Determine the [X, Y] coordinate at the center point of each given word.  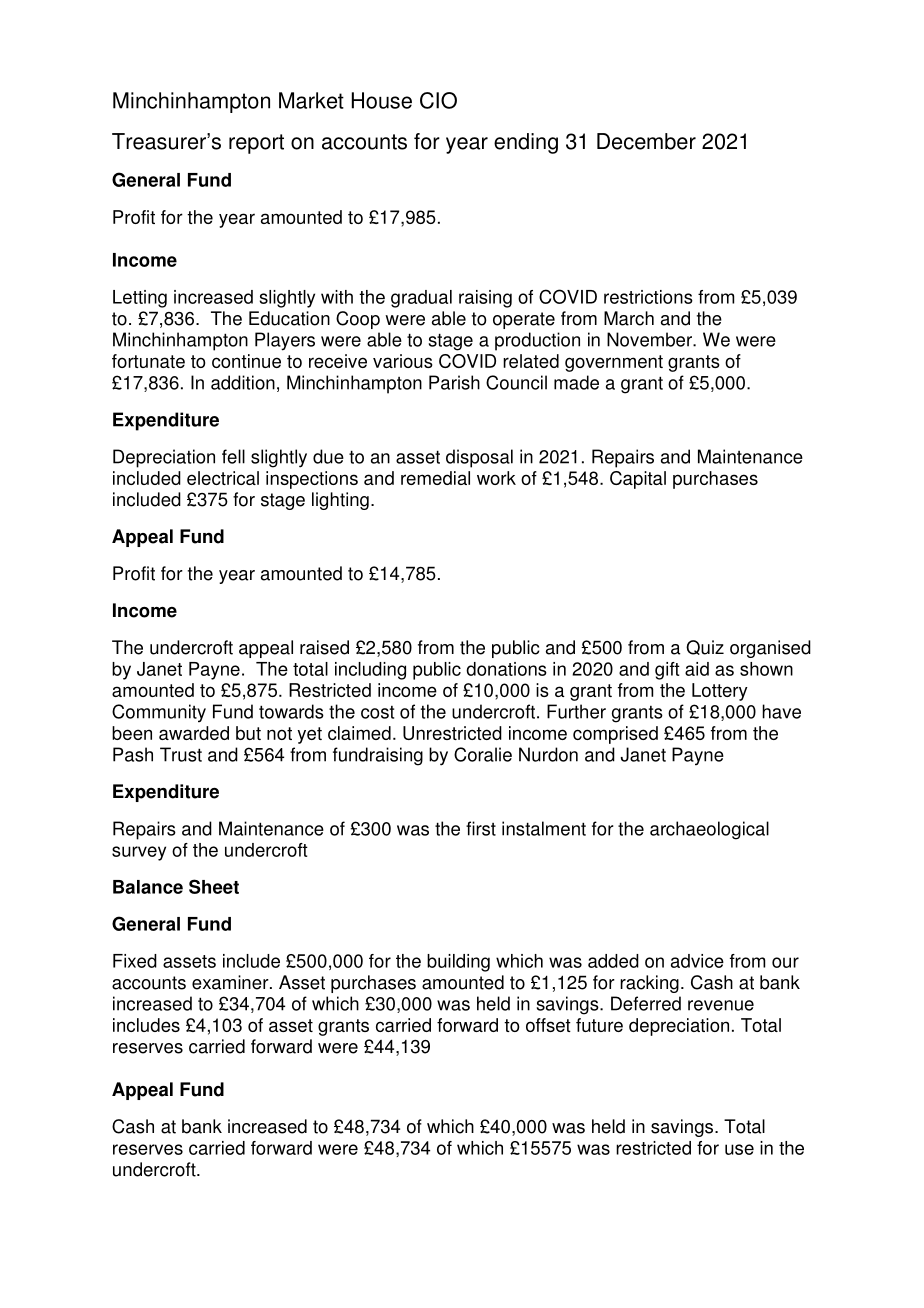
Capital [638, 480]
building [458, 963]
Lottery [720, 692]
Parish [454, 382]
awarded [194, 733]
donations [506, 669]
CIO [438, 100]
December [646, 141]
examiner [231, 982]
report [256, 144]
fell [233, 456]
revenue [721, 1005]
